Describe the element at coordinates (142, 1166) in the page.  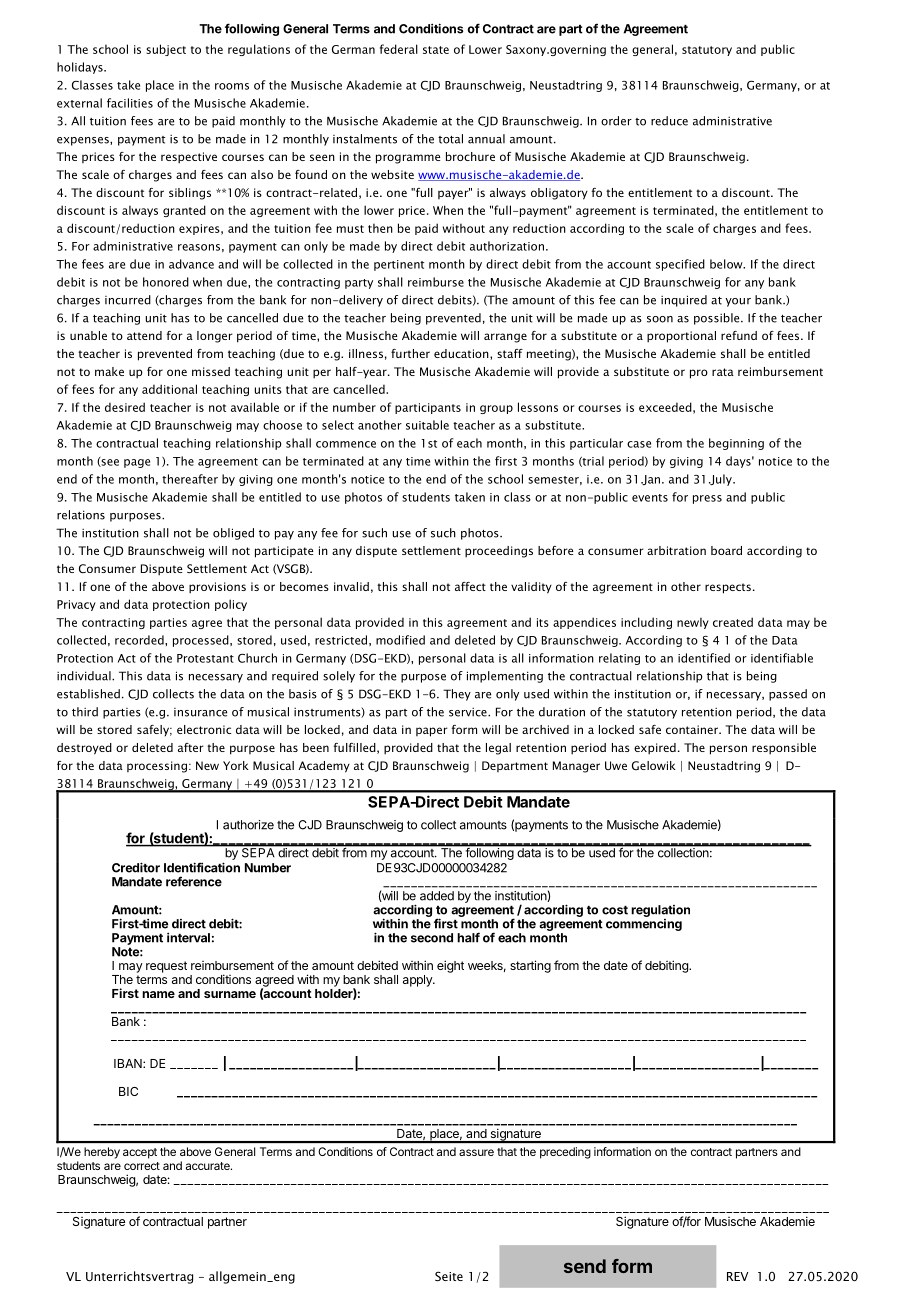
I see `correct` at that location.
